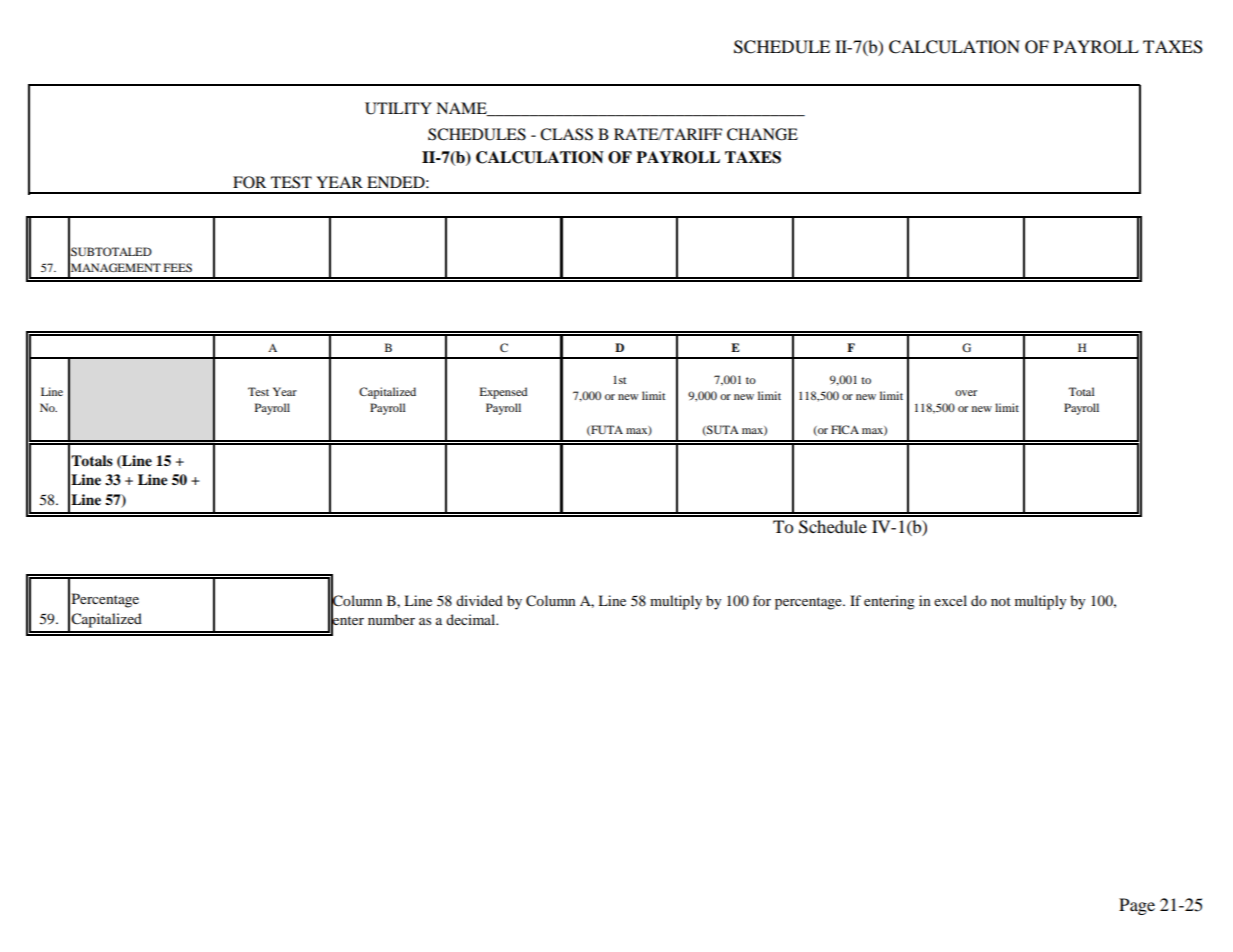 This page has height=952, width=1233. What do you see at coordinates (391, 619) in the page?
I see `number` at bounding box center [391, 619].
